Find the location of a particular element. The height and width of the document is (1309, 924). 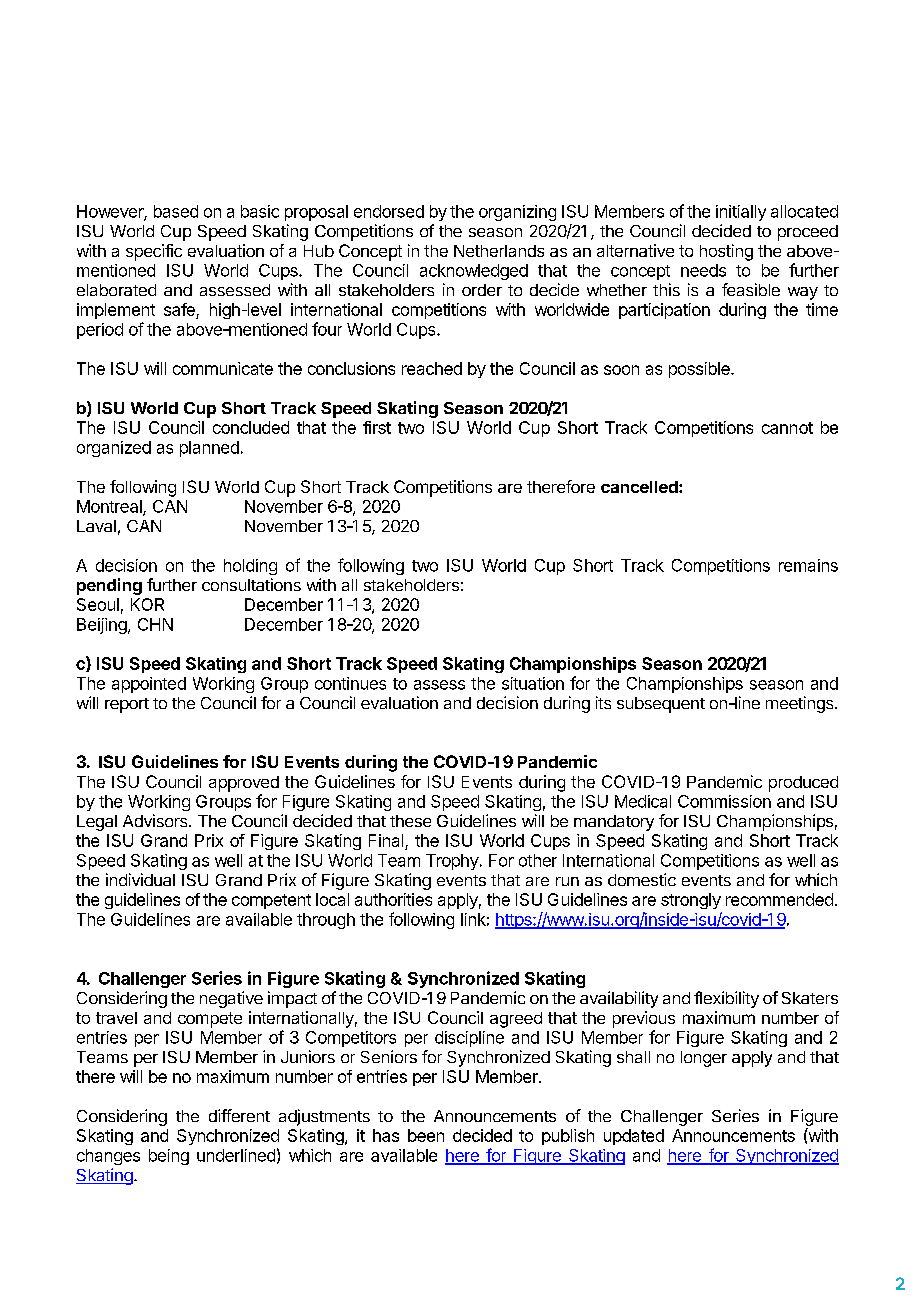

situation is located at coordinates (533, 683).
